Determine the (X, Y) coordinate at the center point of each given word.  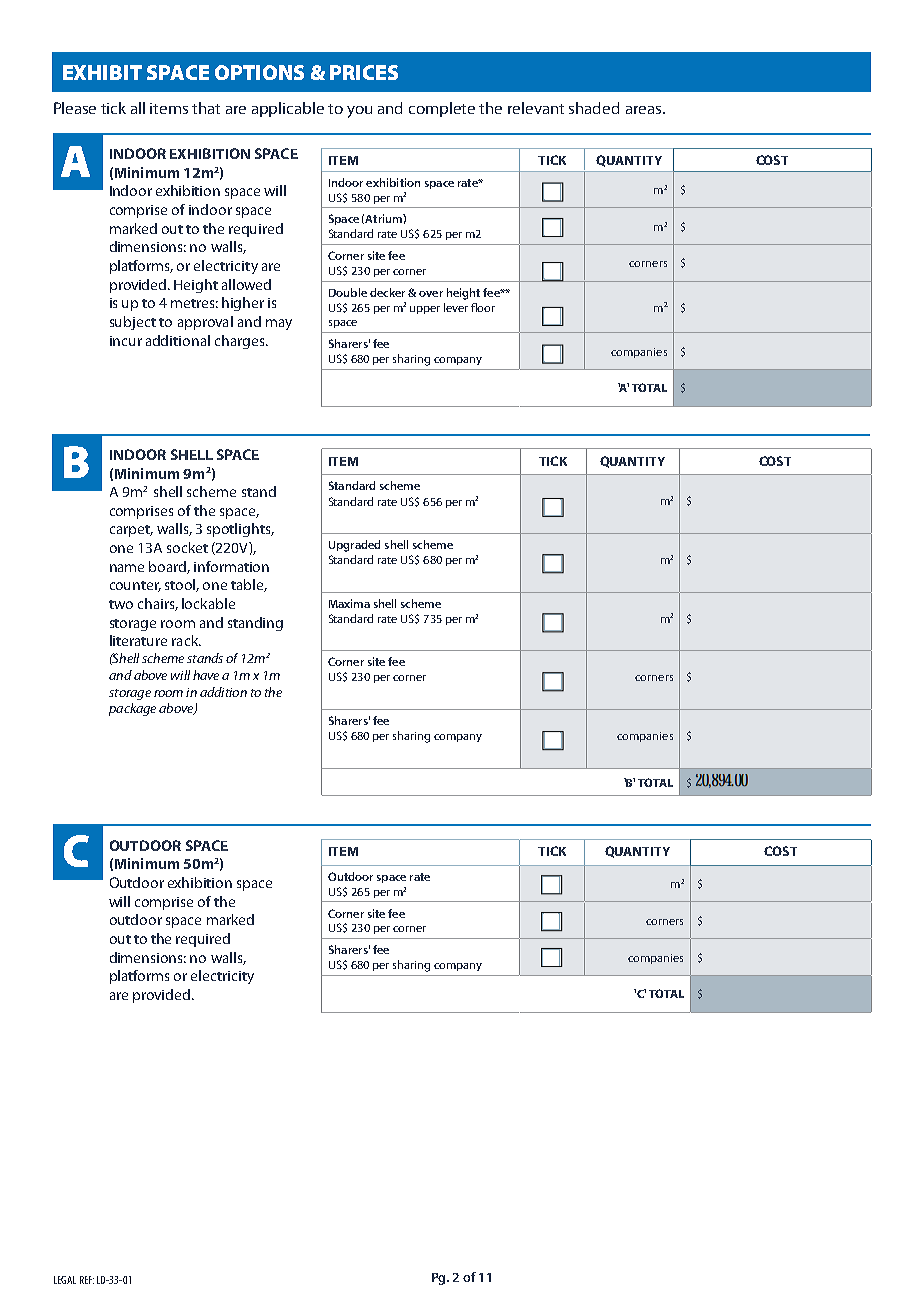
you (359, 112)
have (206, 675)
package (132, 709)
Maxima (349, 603)
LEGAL (65, 1280)
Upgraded (354, 546)
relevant (536, 108)
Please (75, 108)
